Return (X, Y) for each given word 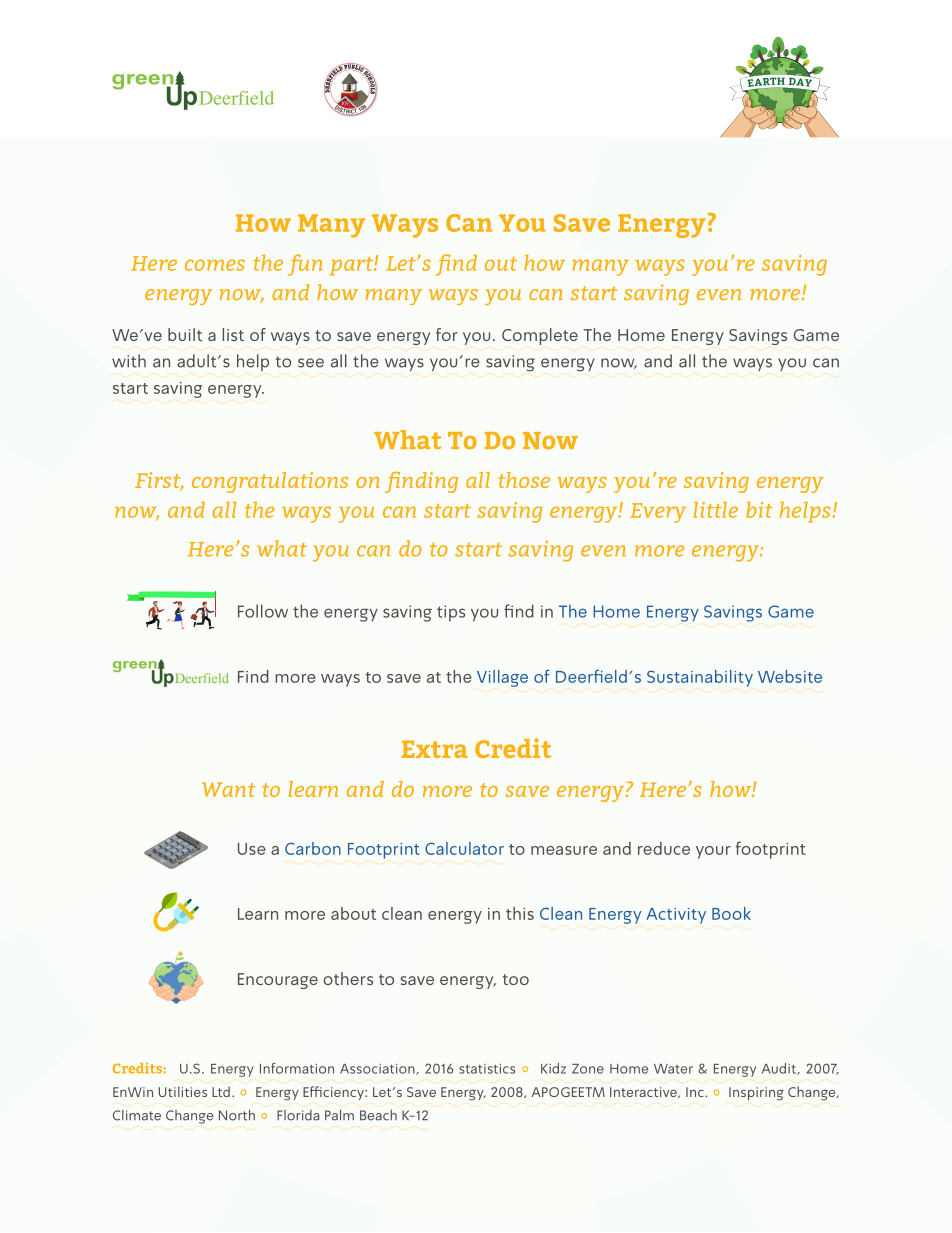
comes (215, 265)
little (716, 510)
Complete (540, 336)
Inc (696, 1092)
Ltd (221, 1091)
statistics (487, 1069)
